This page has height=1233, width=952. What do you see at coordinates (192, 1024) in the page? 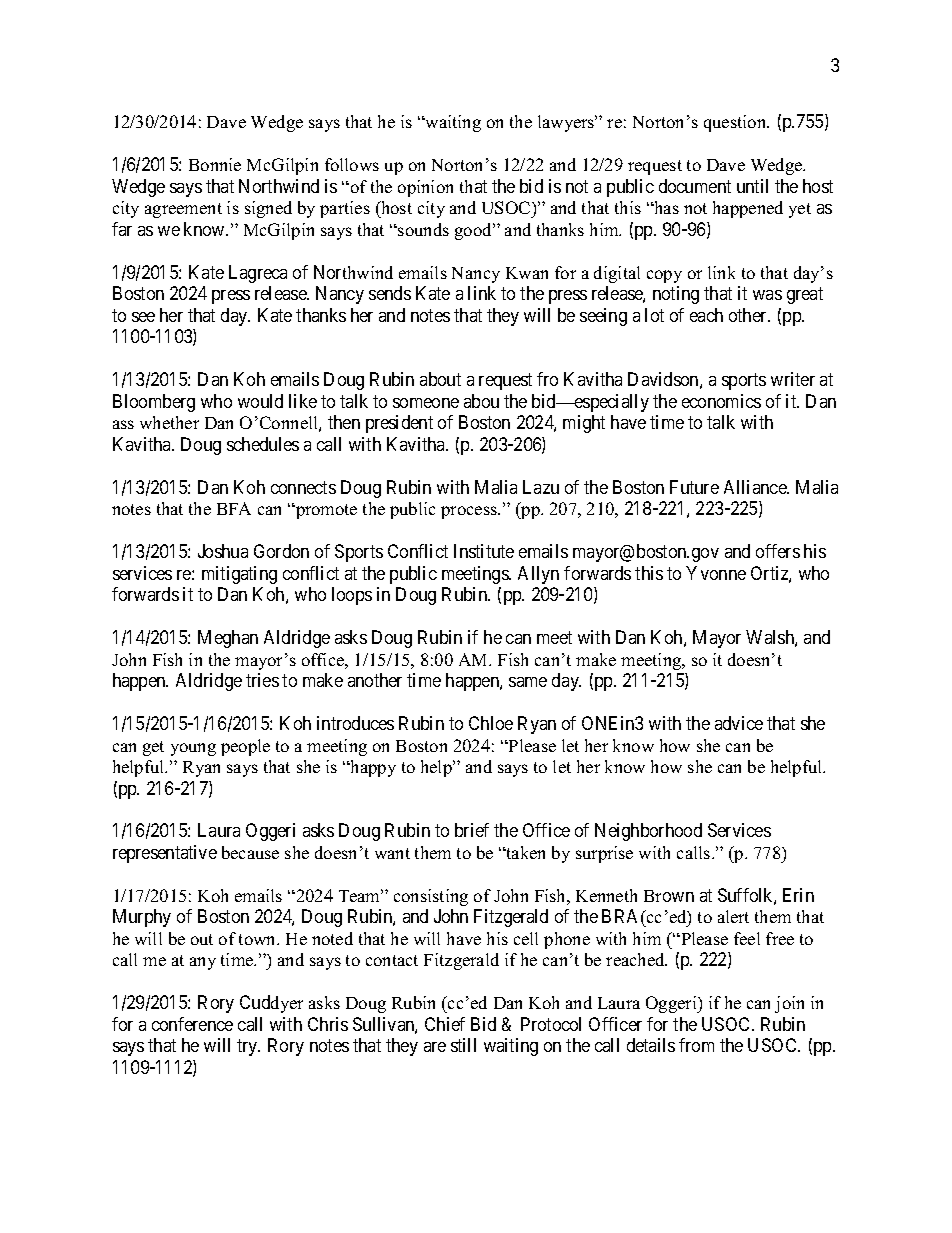
I see `conference` at bounding box center [192, 1024].
